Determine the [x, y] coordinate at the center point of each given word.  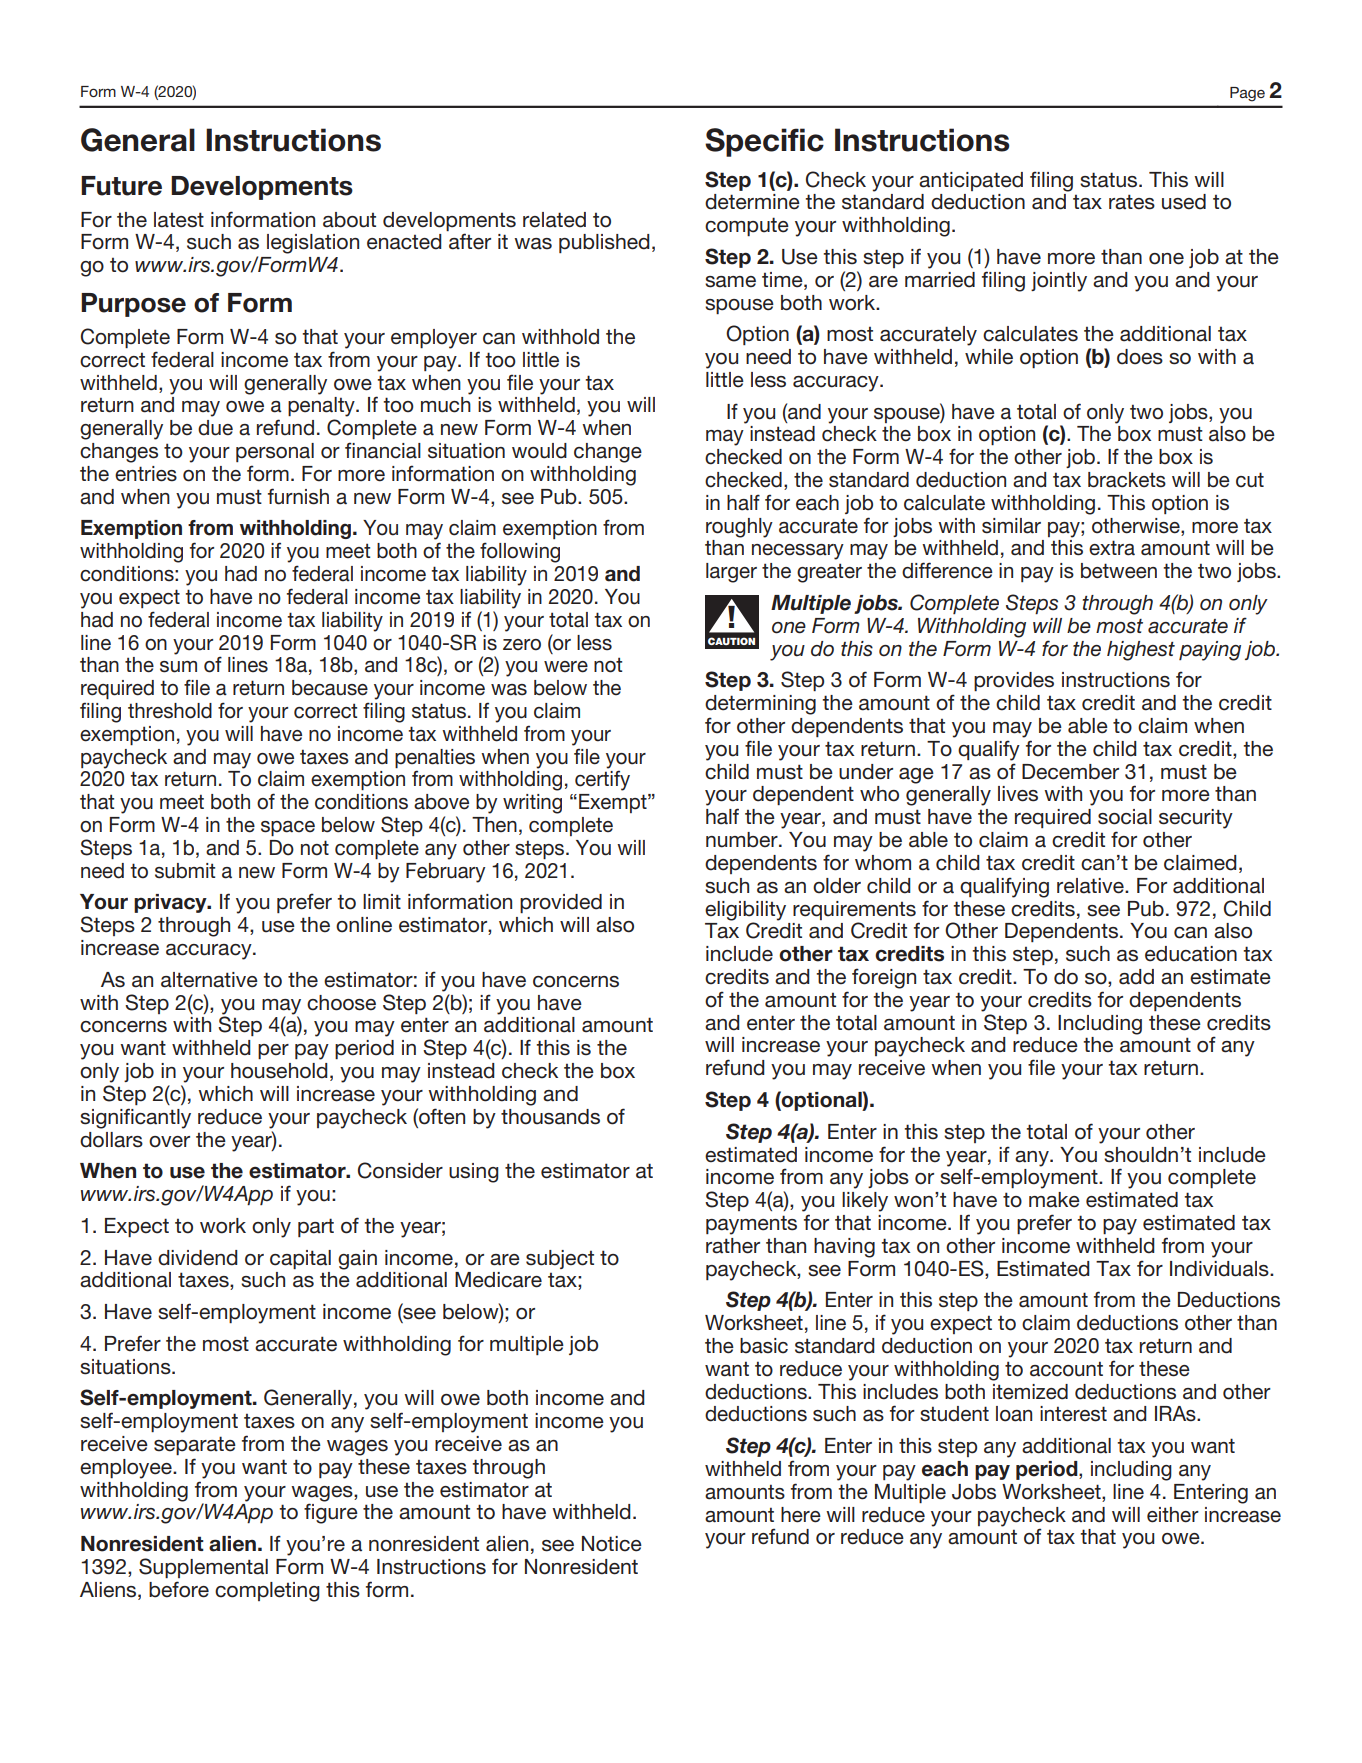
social [1125, 817]
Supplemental [203, 1568]
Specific [764, 142]
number [743, 840]
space [288, 828]
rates [1132, 202]
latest [179, 220]
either [1173, 1515]
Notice [612, 1544]
